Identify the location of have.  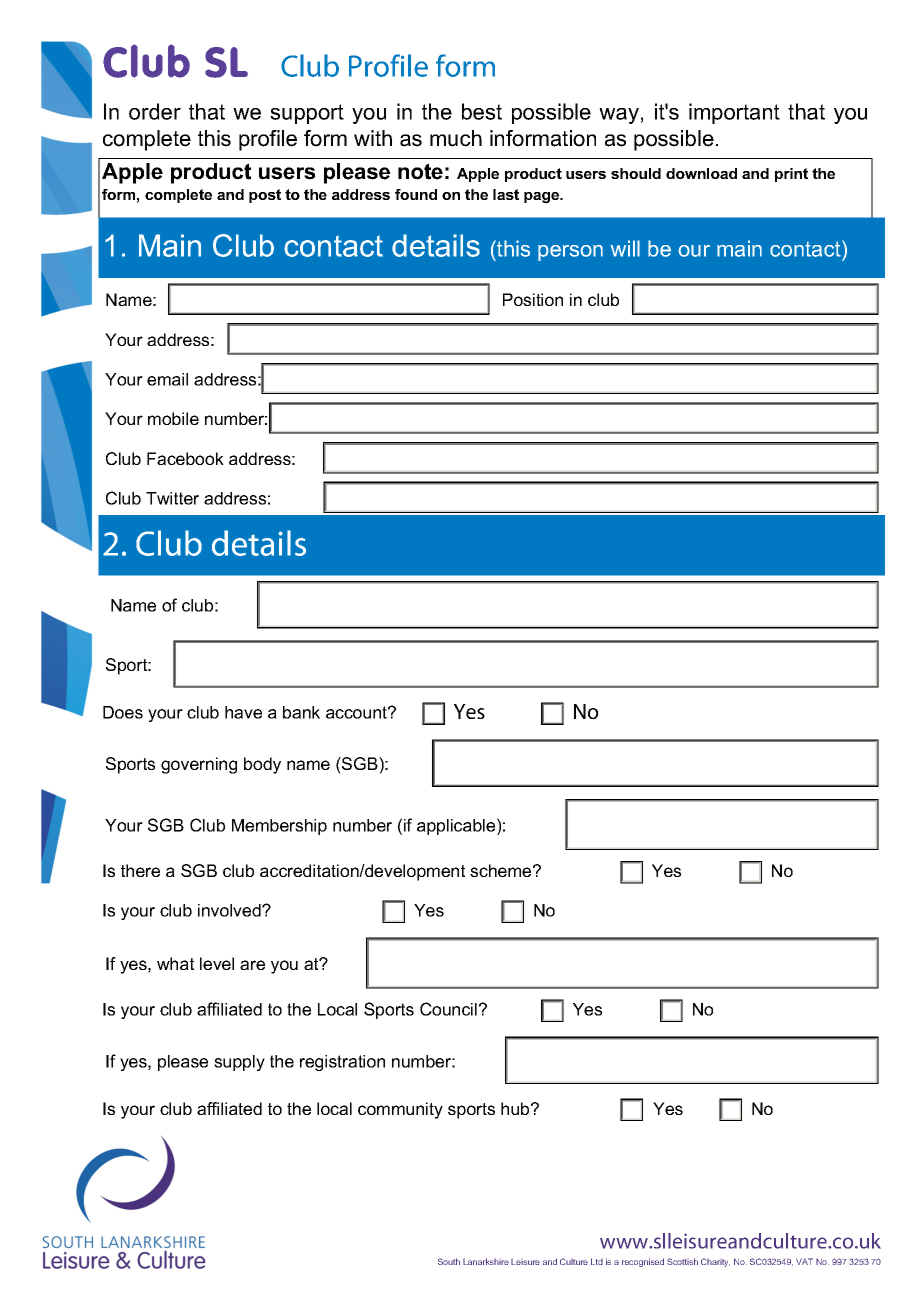
(243, 712).
